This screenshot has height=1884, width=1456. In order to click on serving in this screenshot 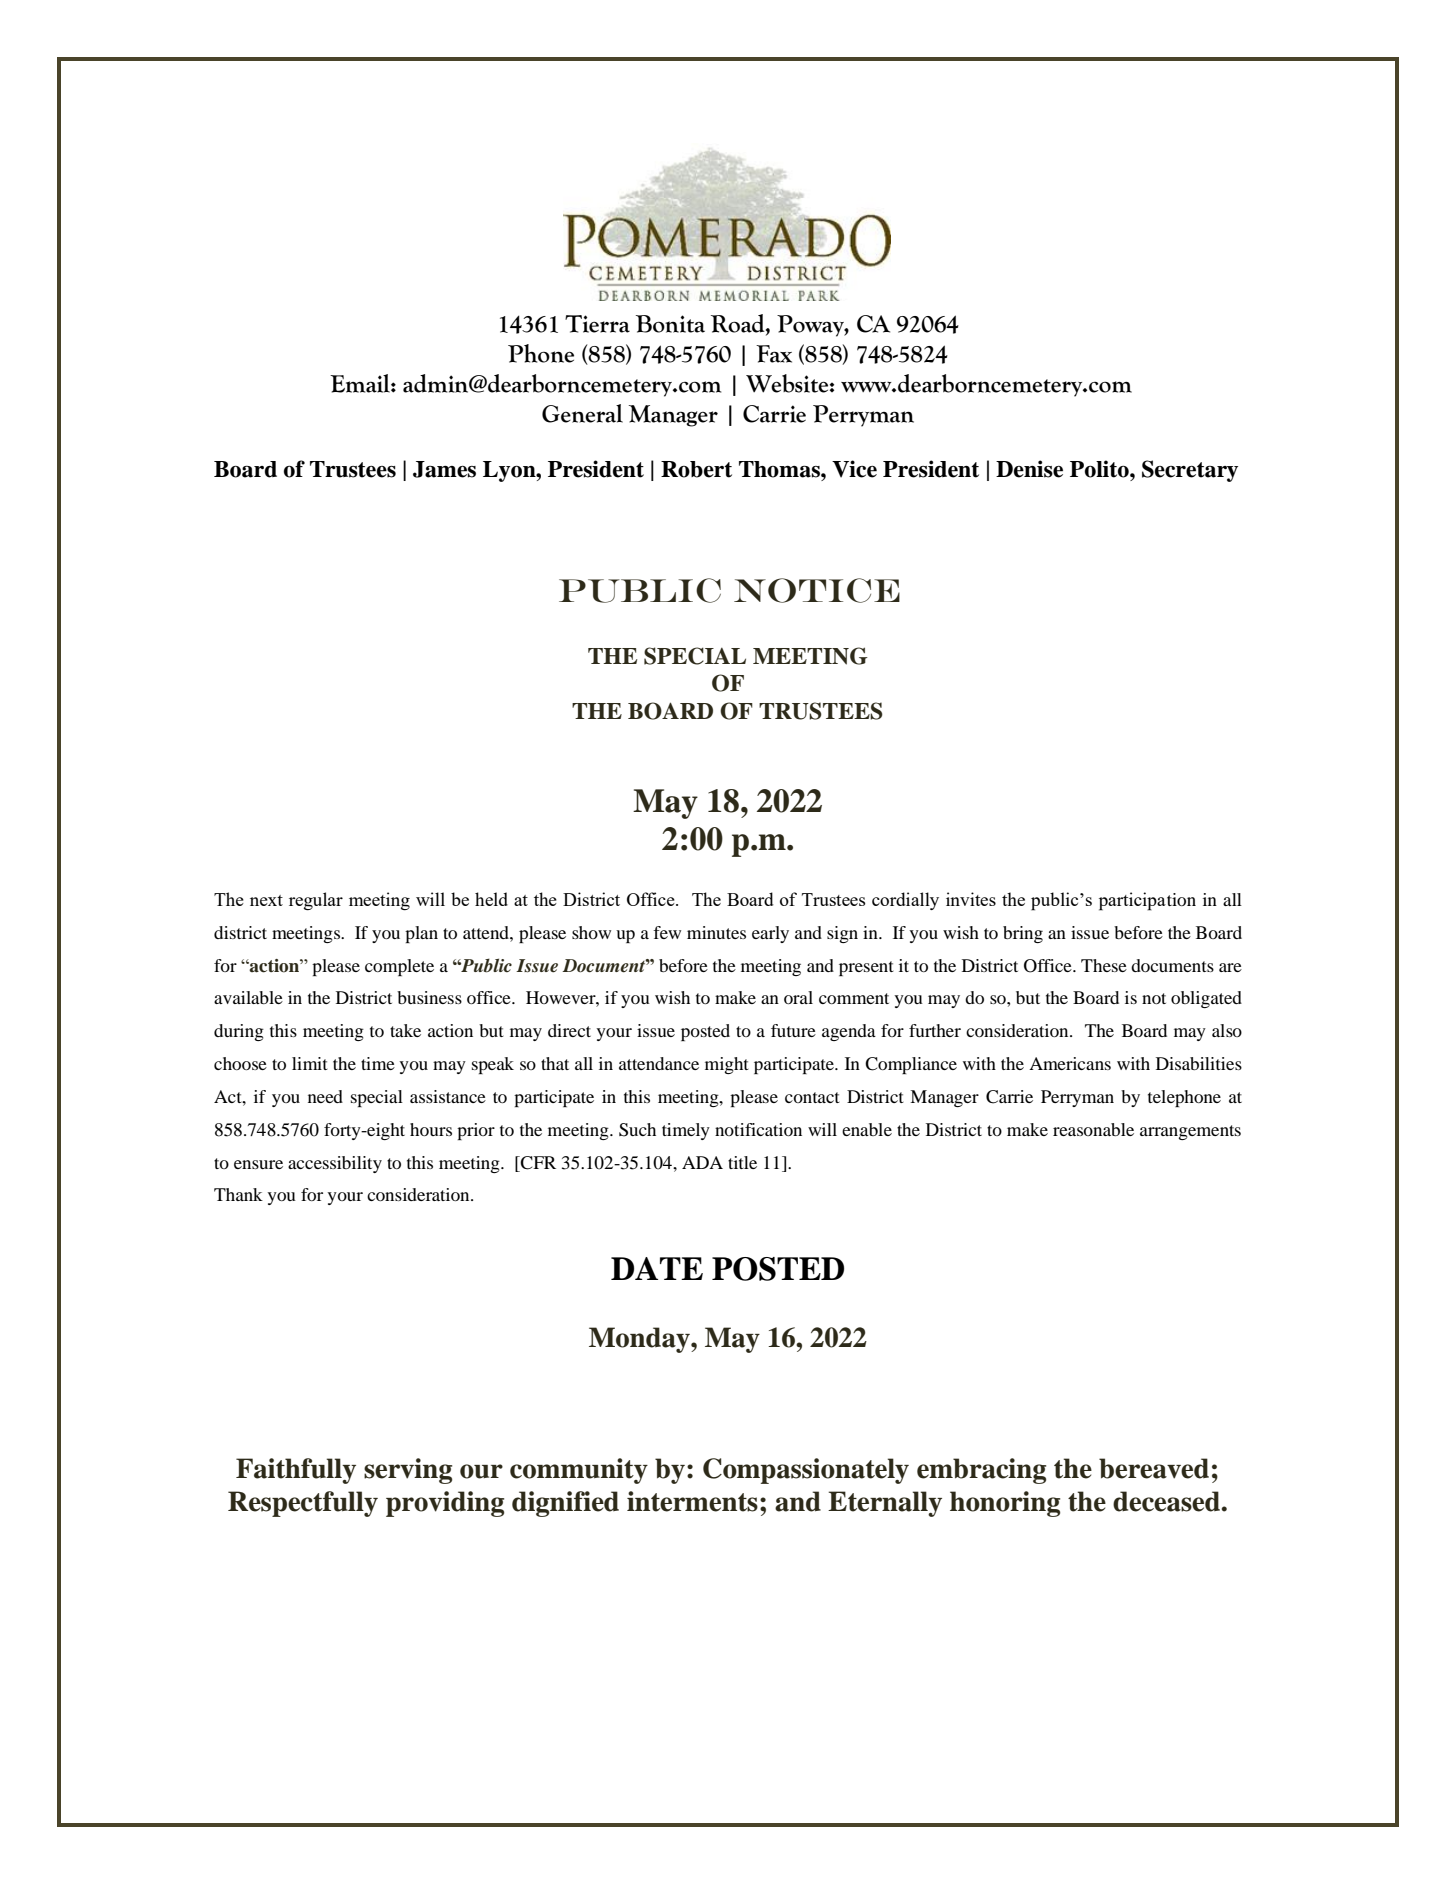, I will do `click(408, 1471)`.
